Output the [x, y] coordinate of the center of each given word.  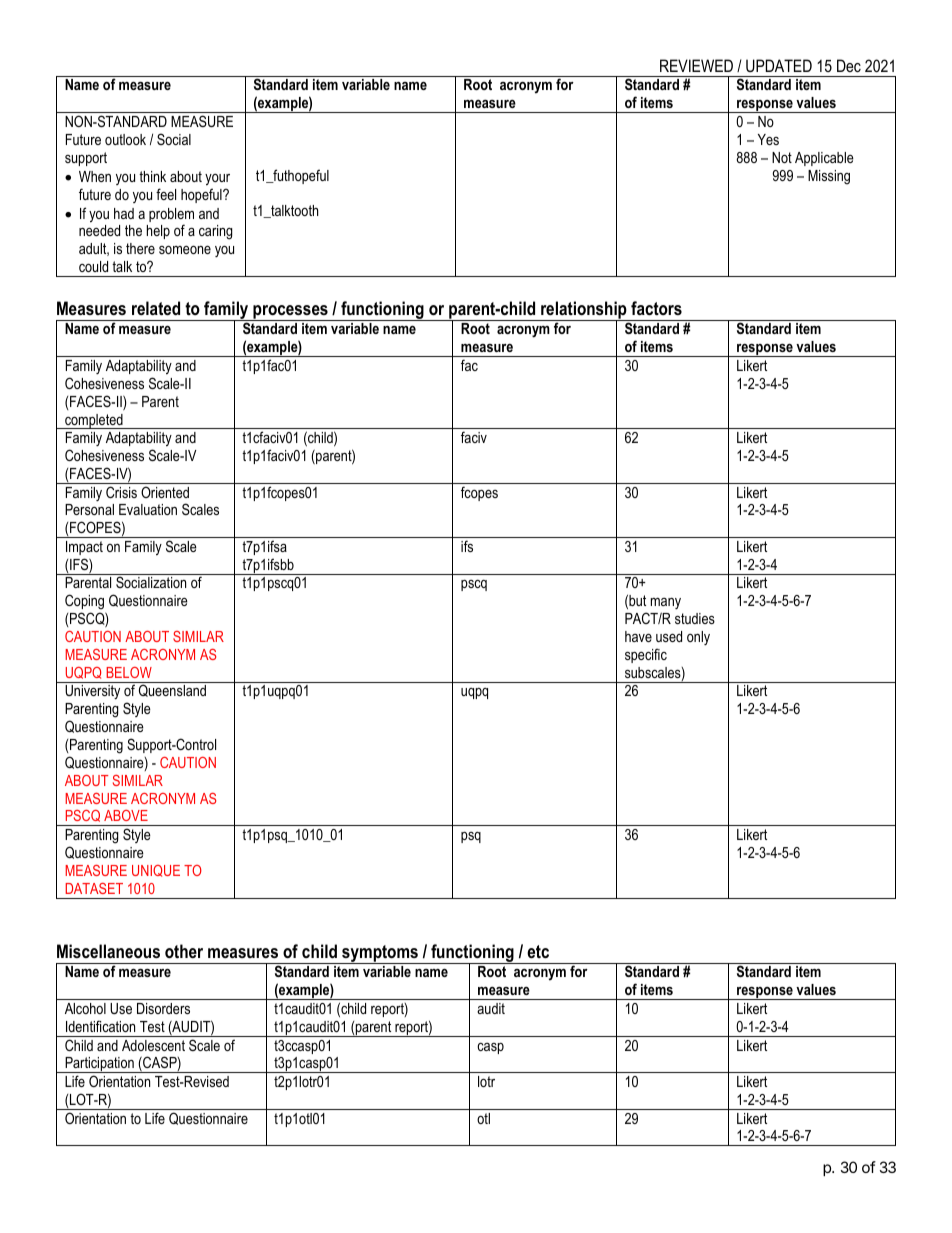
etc [538, 952]
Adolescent [153, 1045]
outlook [125, 139]
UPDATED [779, 65]
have [638, 636]
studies [695, 618]
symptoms [380, 954]
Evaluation [148, 509]
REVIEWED [696, 65]
